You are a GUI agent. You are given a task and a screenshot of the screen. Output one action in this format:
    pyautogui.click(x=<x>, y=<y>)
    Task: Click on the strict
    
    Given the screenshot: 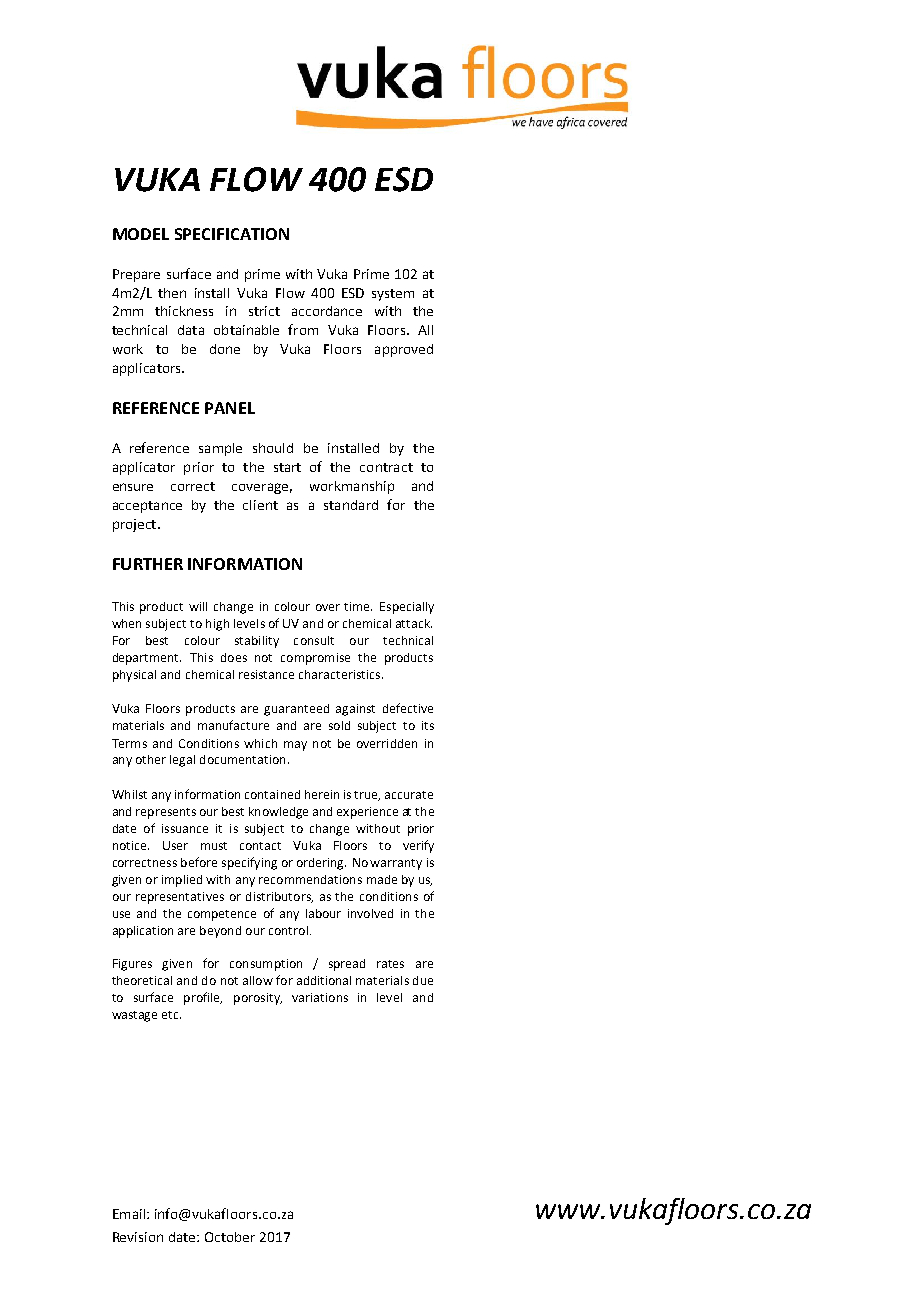 What is the action you would take?
    pyautogui.click(x=264, y=311)
